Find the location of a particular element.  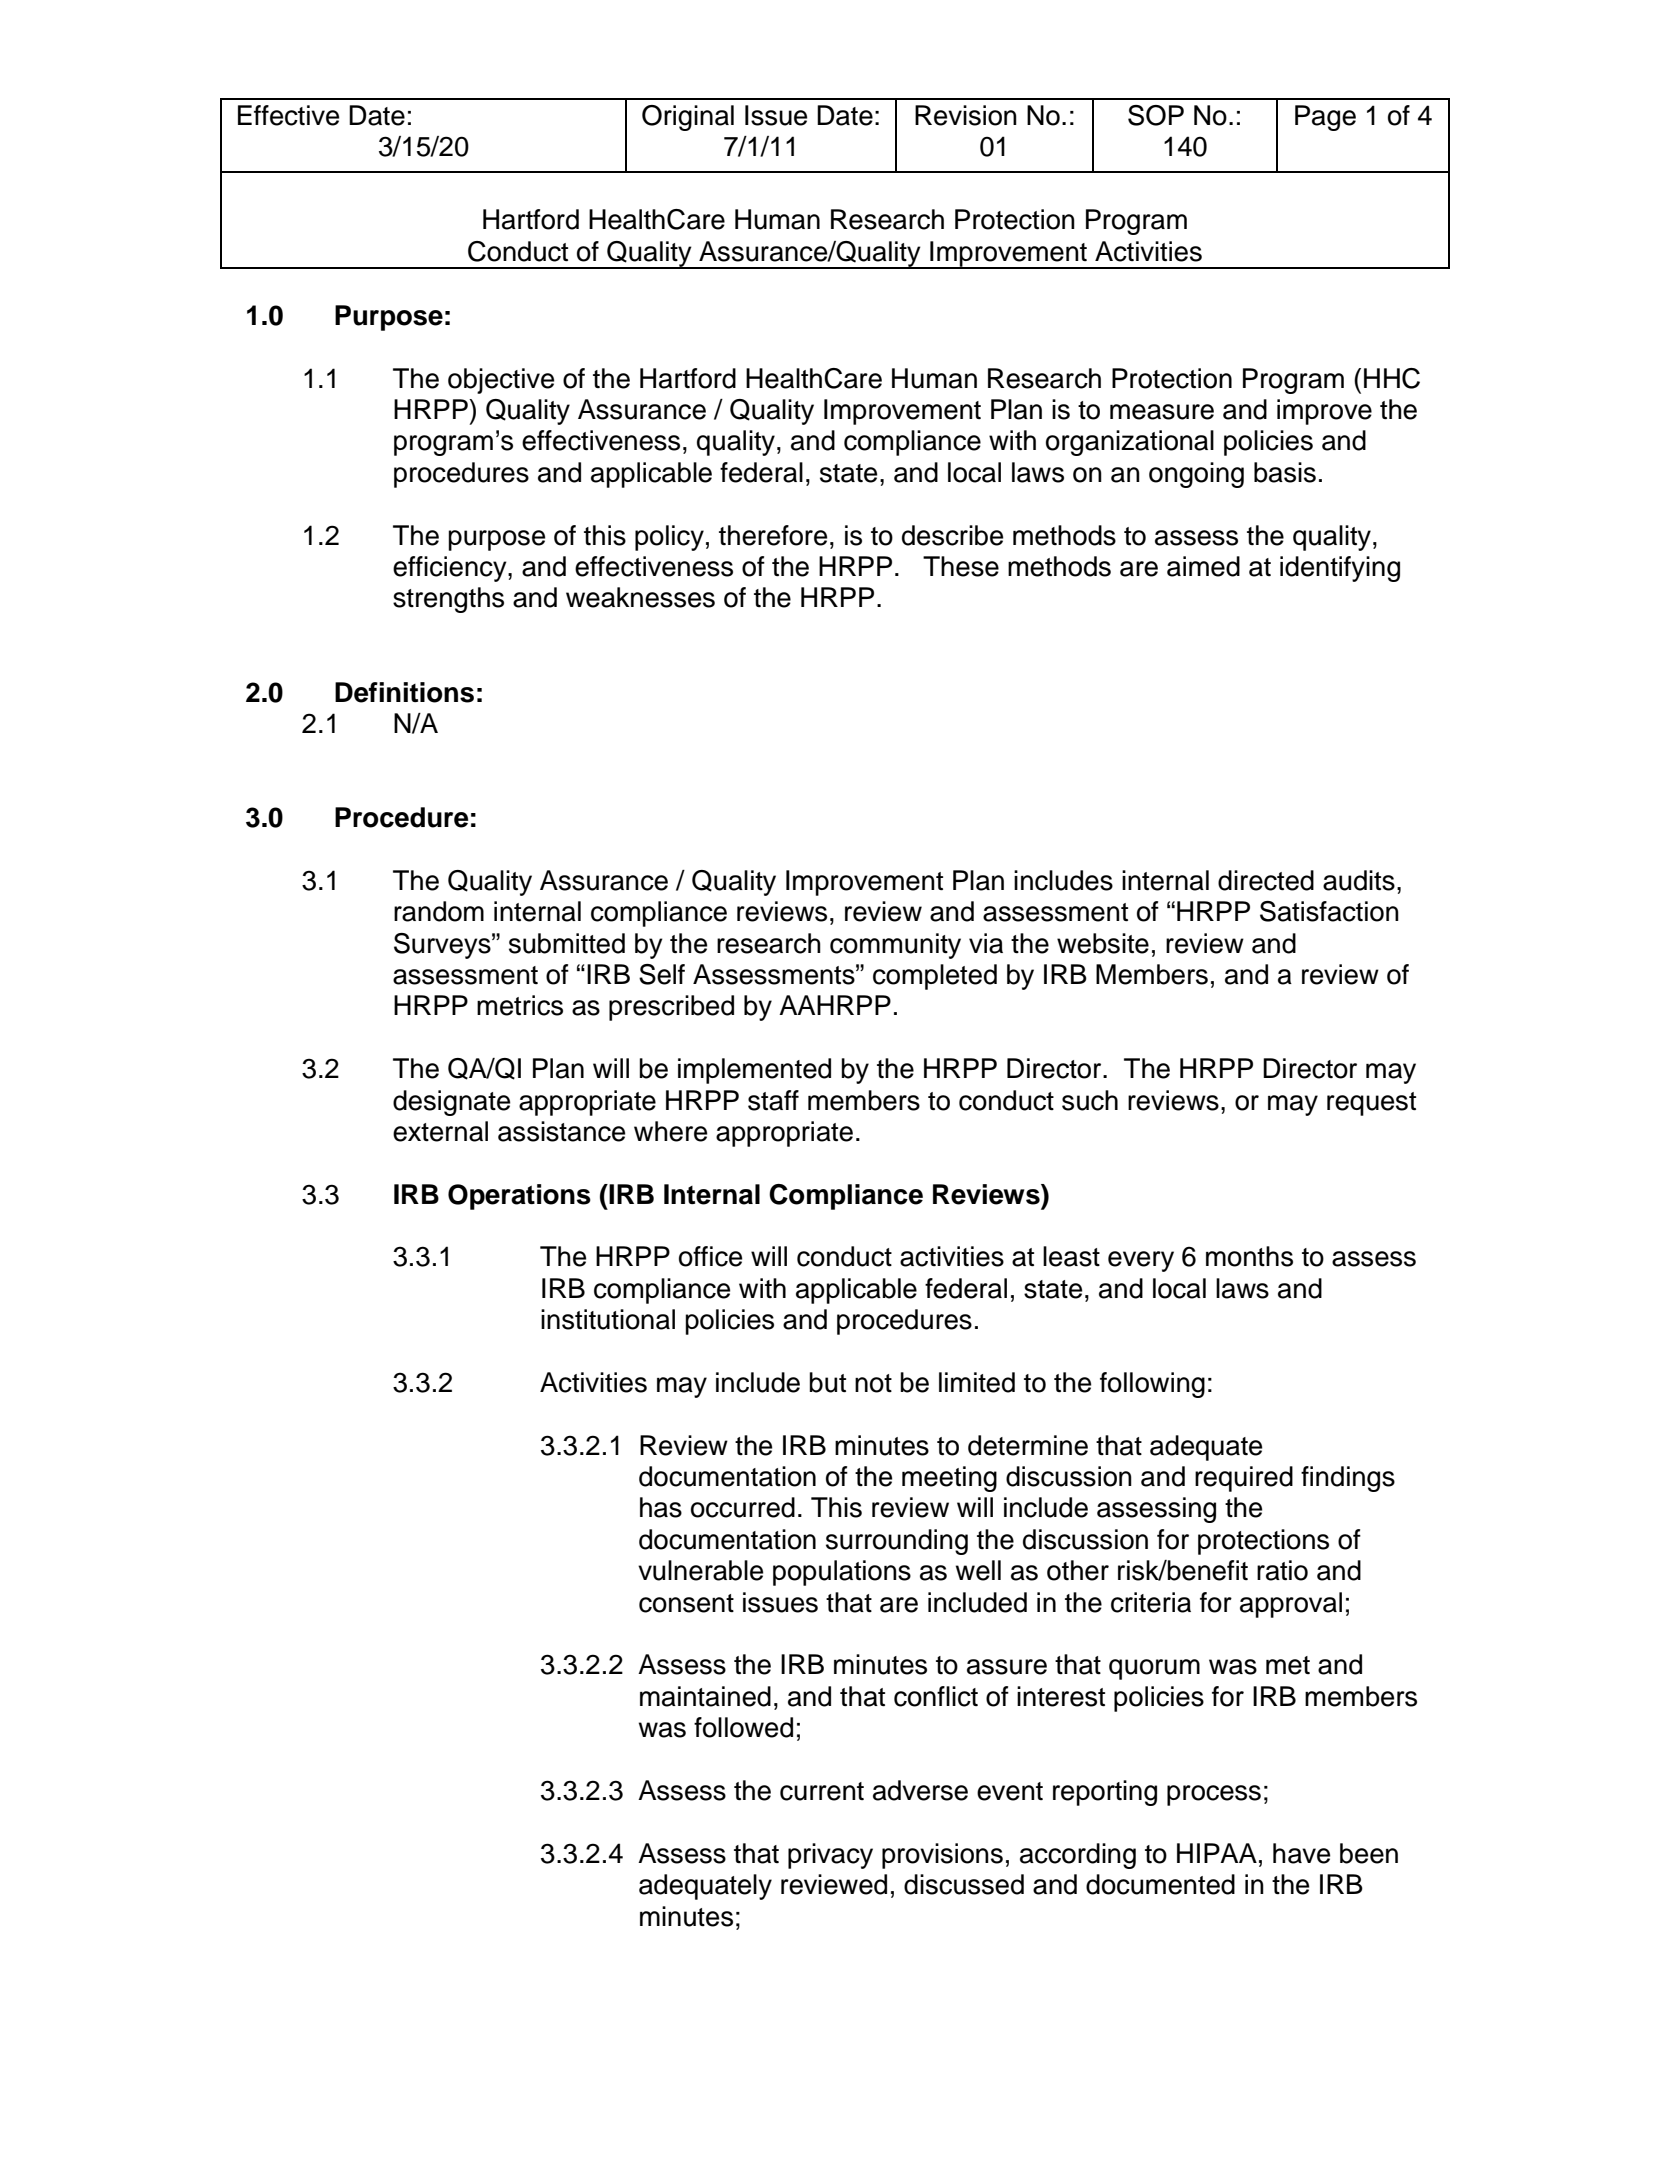

maintained is located at coordinates (705, 1696).
